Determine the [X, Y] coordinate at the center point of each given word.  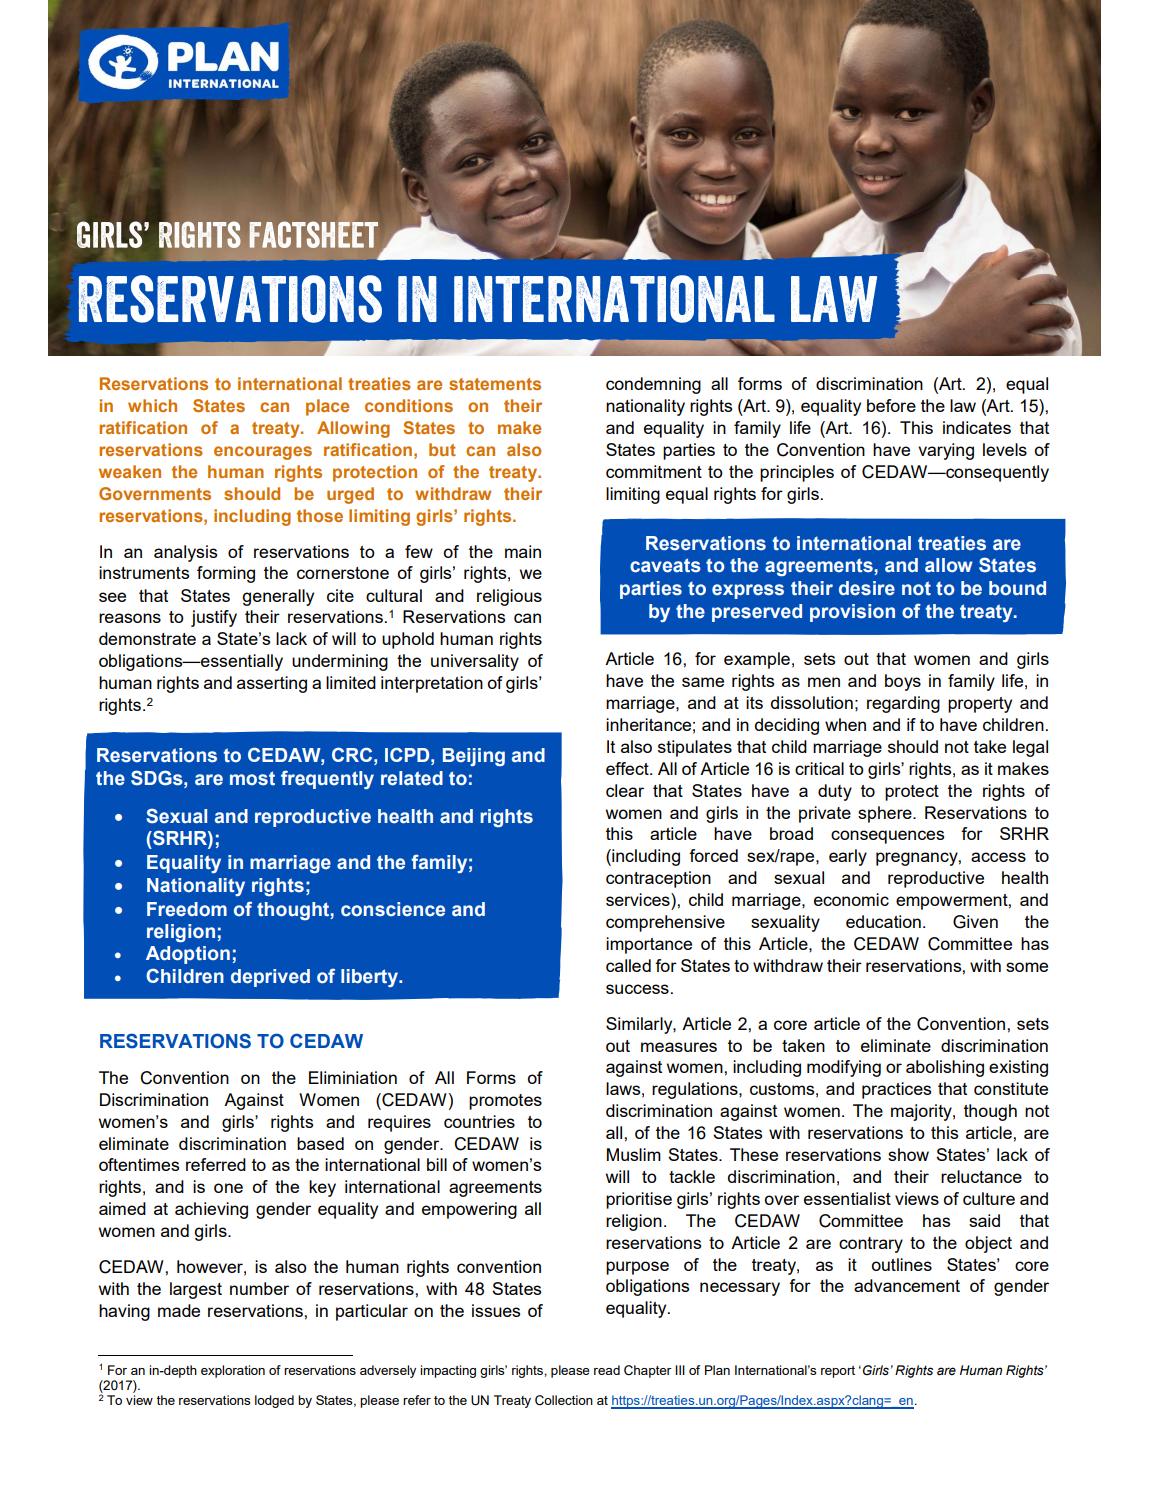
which [152, 405]
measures [679, 1047]
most [252, 778]
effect [628, 768]
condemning [653, 385]
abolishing [945, 1068]
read [607, 1370]
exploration [233, 1371]
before [891, 405]
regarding [903, 704]
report [838, 1372]
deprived [270, 978]
